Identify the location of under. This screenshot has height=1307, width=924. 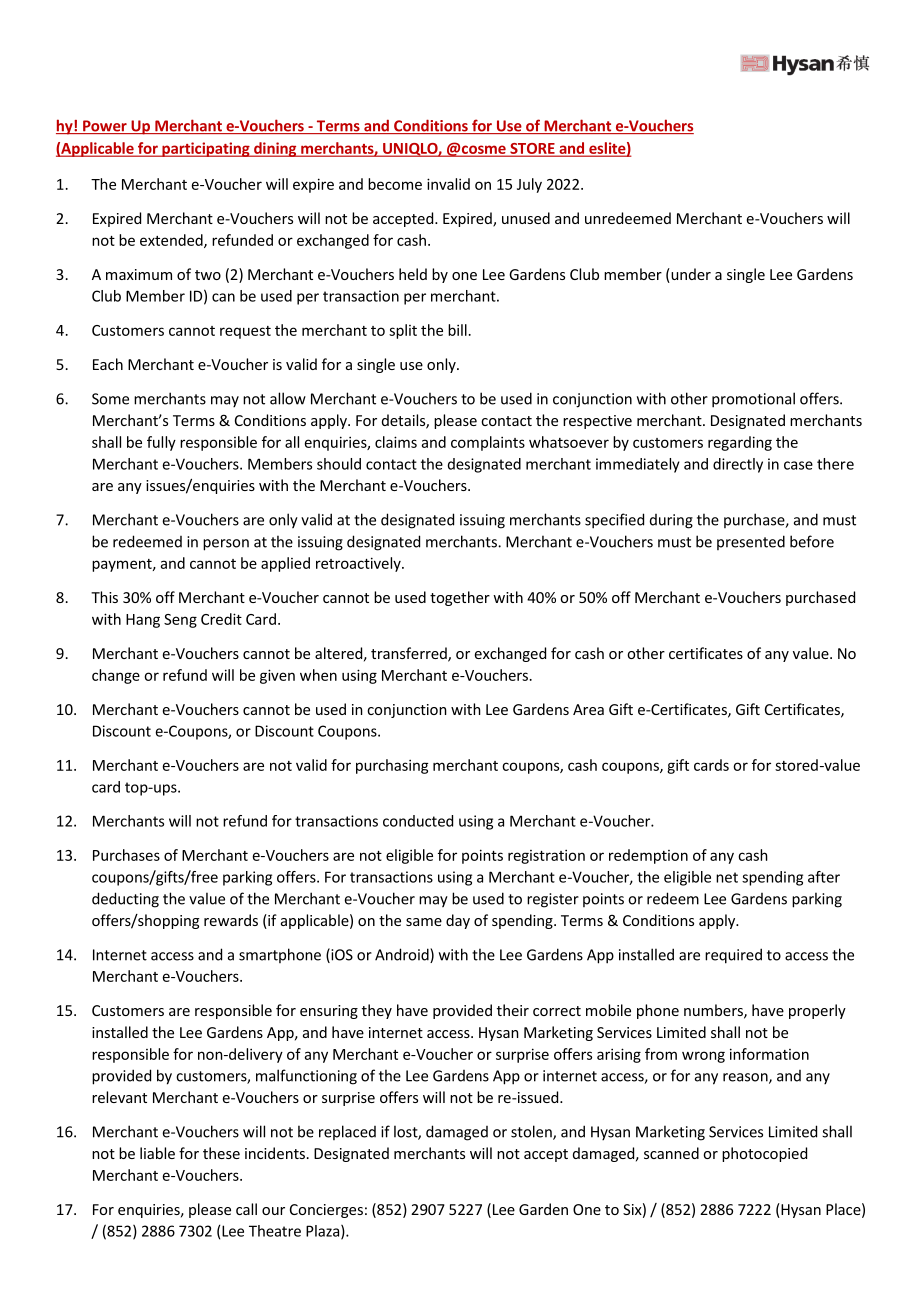
(690, 275).
